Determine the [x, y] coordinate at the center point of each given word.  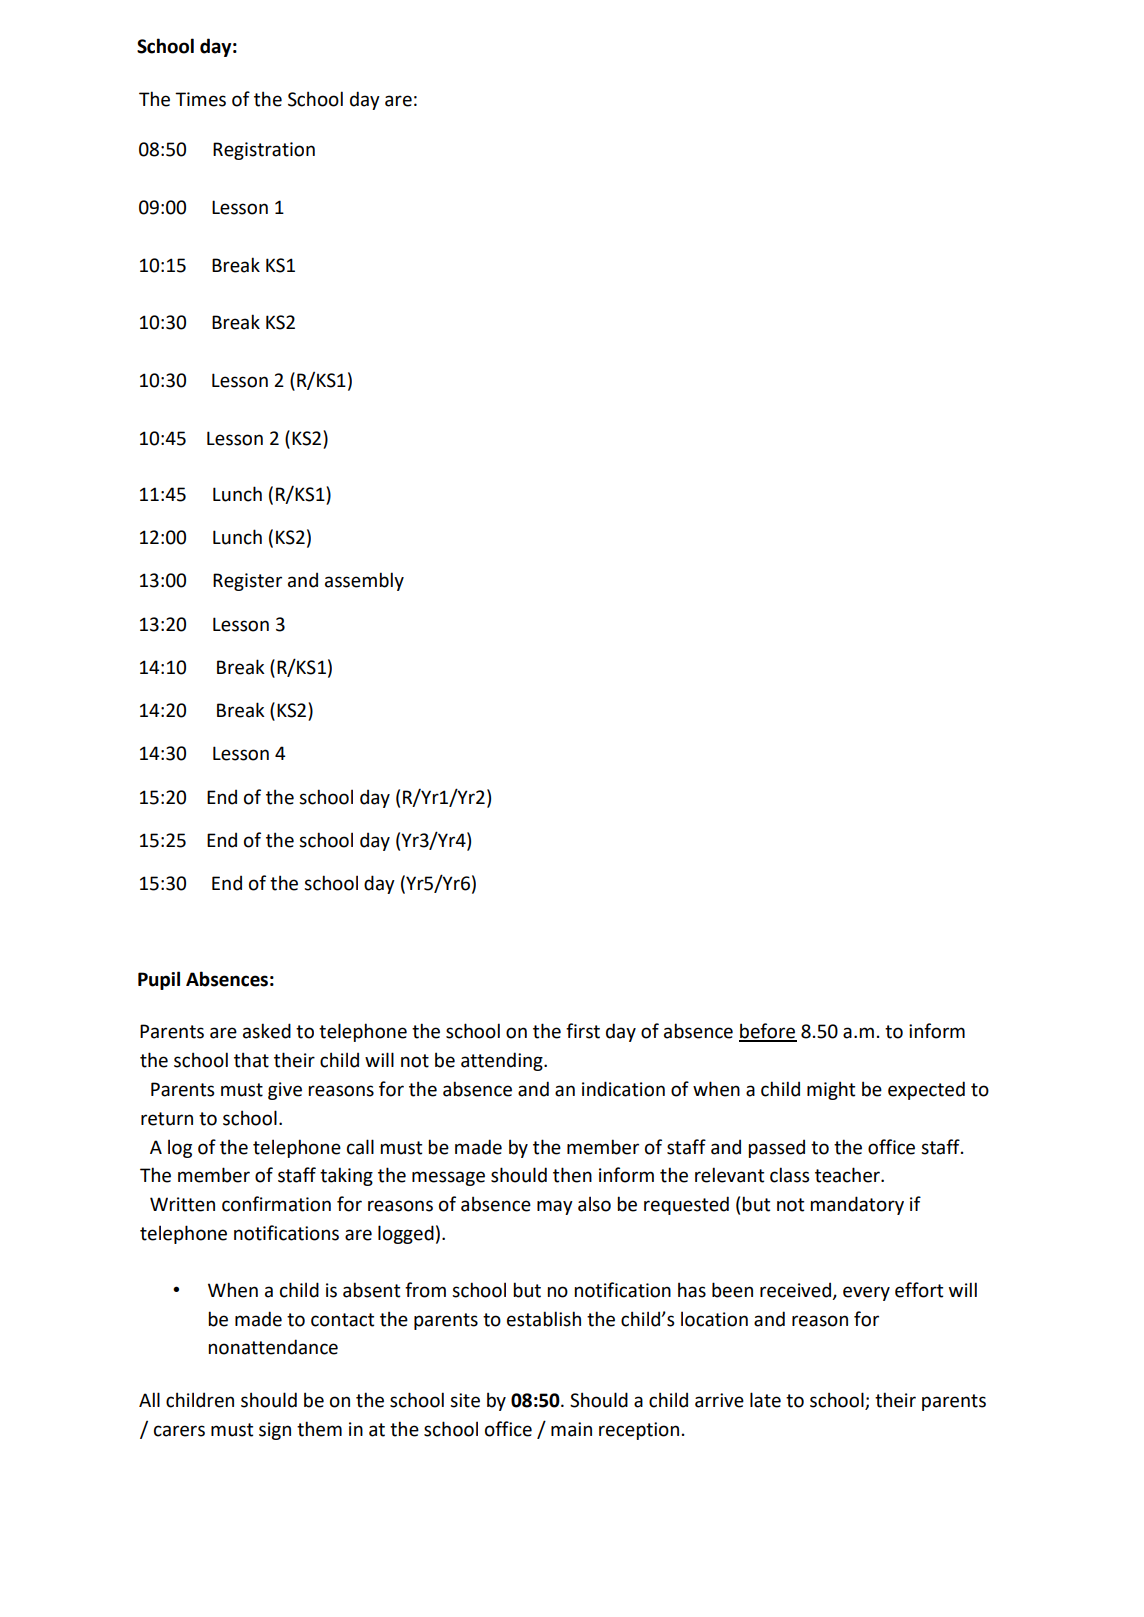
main [571, 1429]
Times [200, 99]
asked [267, 1031]
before [768, 1032]
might [831, 1090]
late [765, 1400]
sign [275, 1431]
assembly [364, 581]
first [583, 1031]
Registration [264, 151]
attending [503, 1061]
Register [247, 582]
